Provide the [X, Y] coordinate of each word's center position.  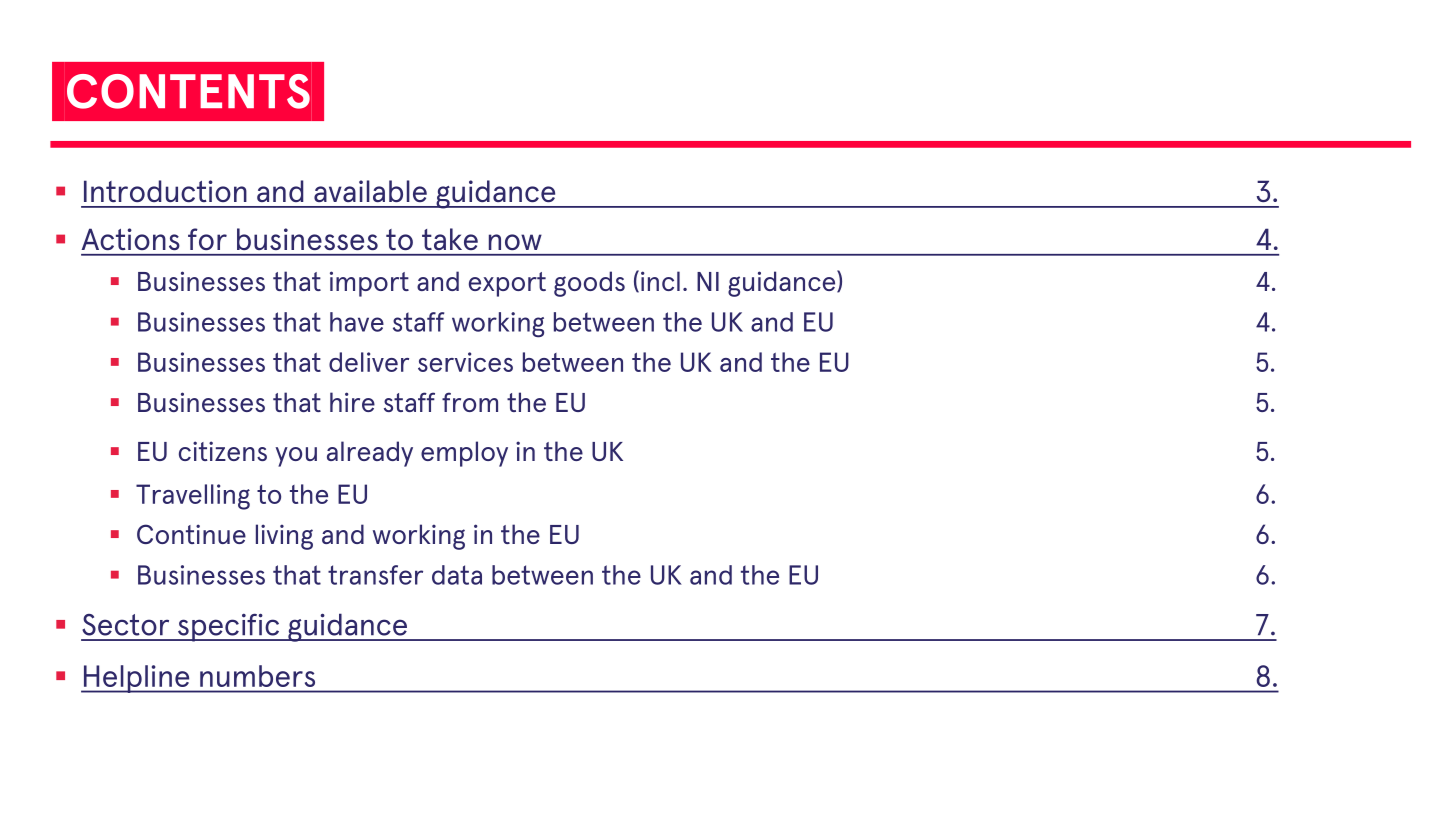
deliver [369, 362]
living [284, 537]
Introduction [165, 191]
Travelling [193, 497]
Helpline [136, 679]
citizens [223, 451]
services [465, 362]
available [370, 191]
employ [464, 454]
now [515, 242]
